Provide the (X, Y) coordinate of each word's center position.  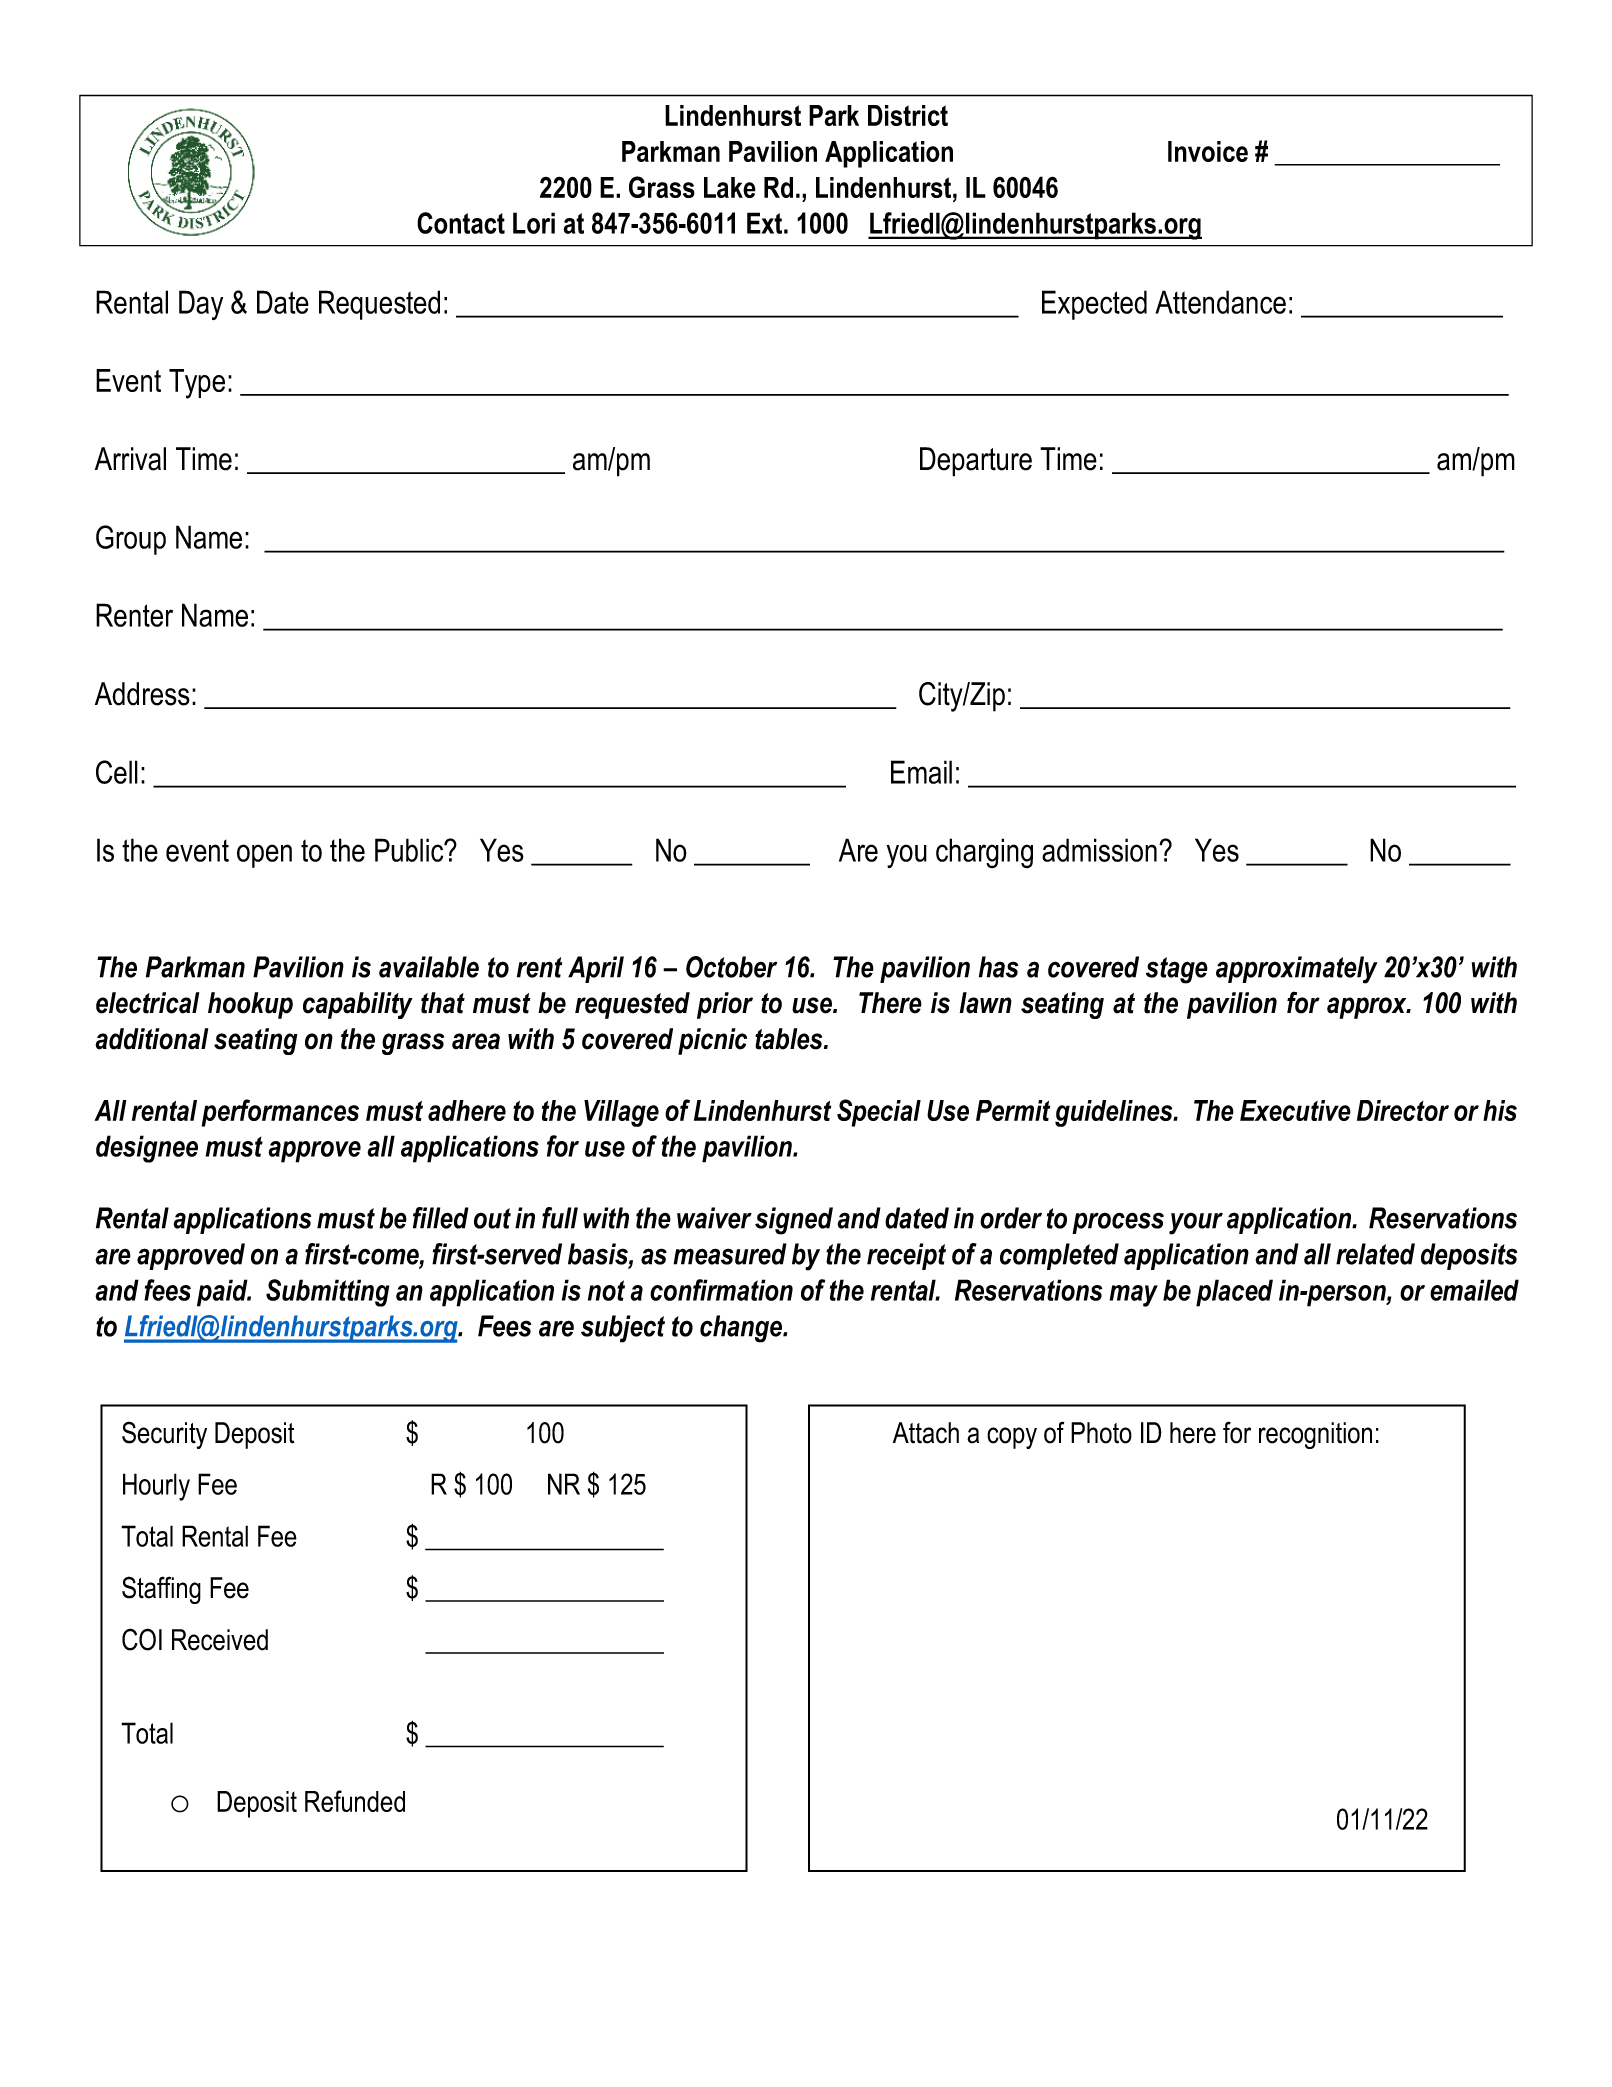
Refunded (355, 1801)
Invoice (1208, 151)
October (731, 967)
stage (1177, 970)
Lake (730, 187)
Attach (926, 1433)
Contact (461, 223)
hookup (250, 1005)
